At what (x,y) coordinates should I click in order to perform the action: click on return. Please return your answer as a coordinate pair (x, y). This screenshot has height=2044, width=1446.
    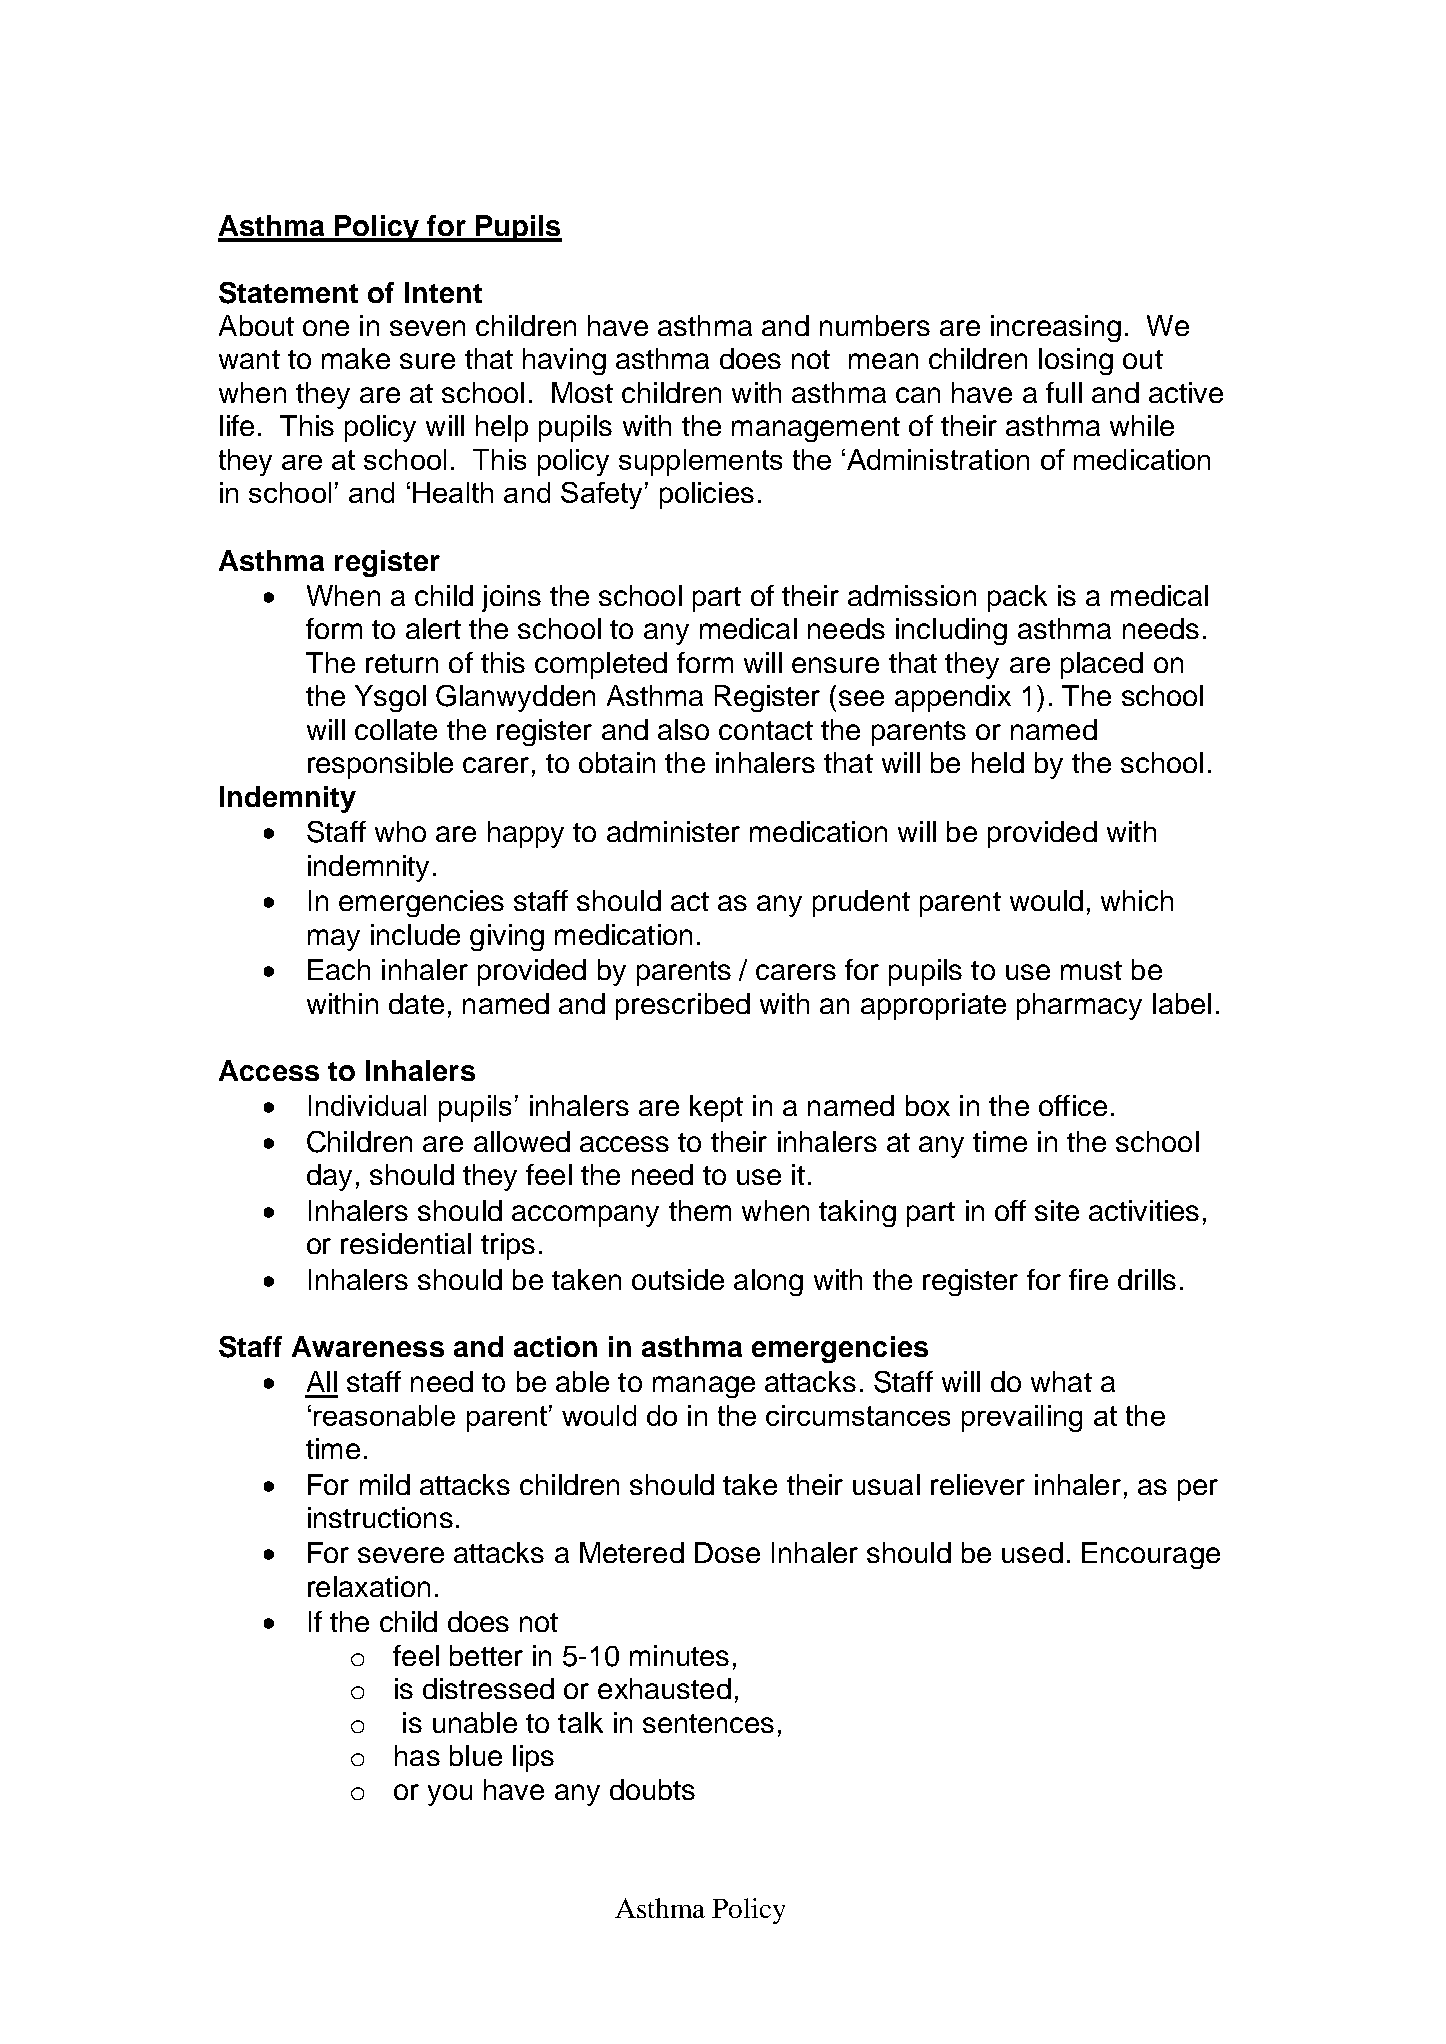
    Looking at the image, I should click on (402, 663).
